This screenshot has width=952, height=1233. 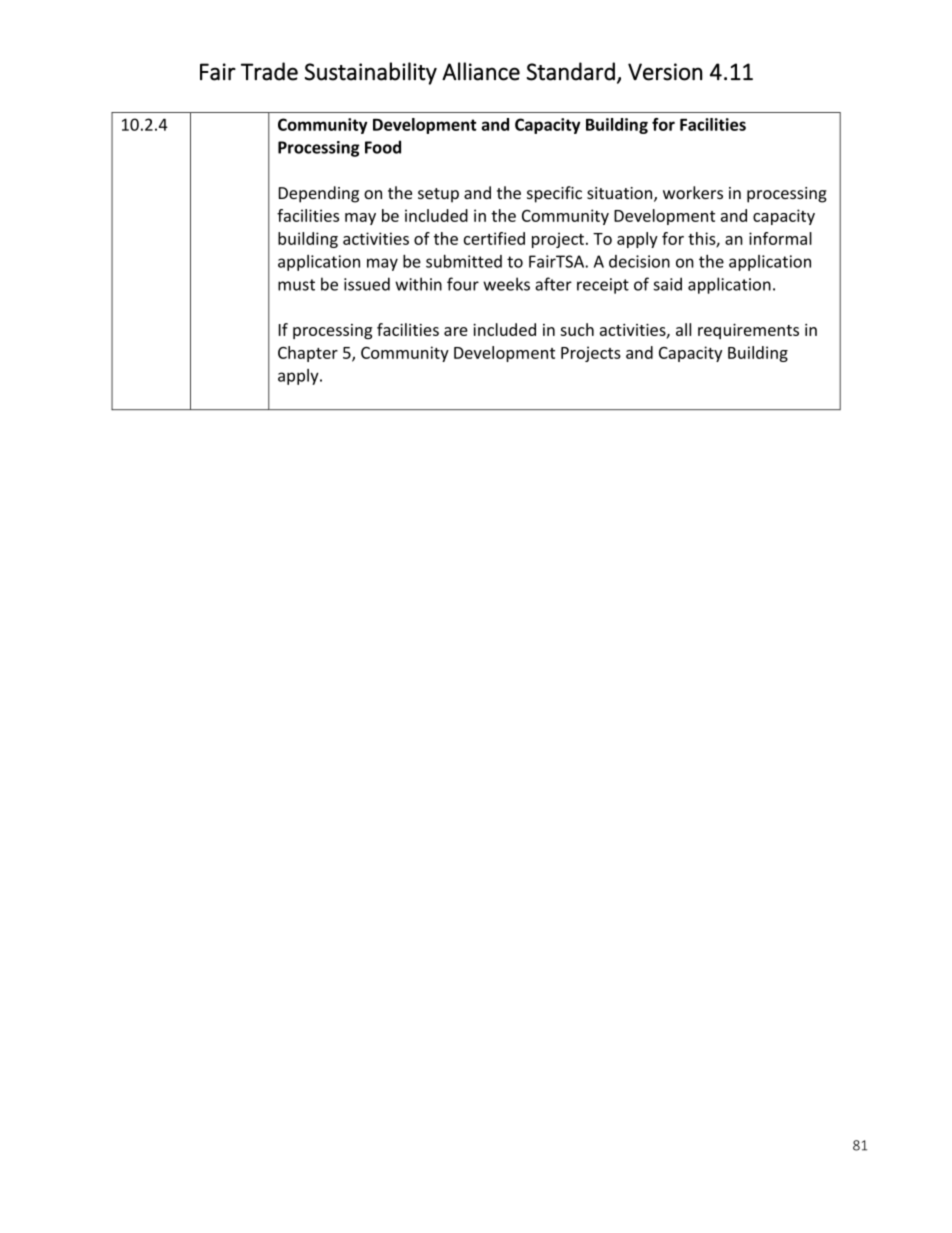 What do you see at coordinates (494, 238) in the screenshot?
I see `certified` at bounding box center [494, 238].
